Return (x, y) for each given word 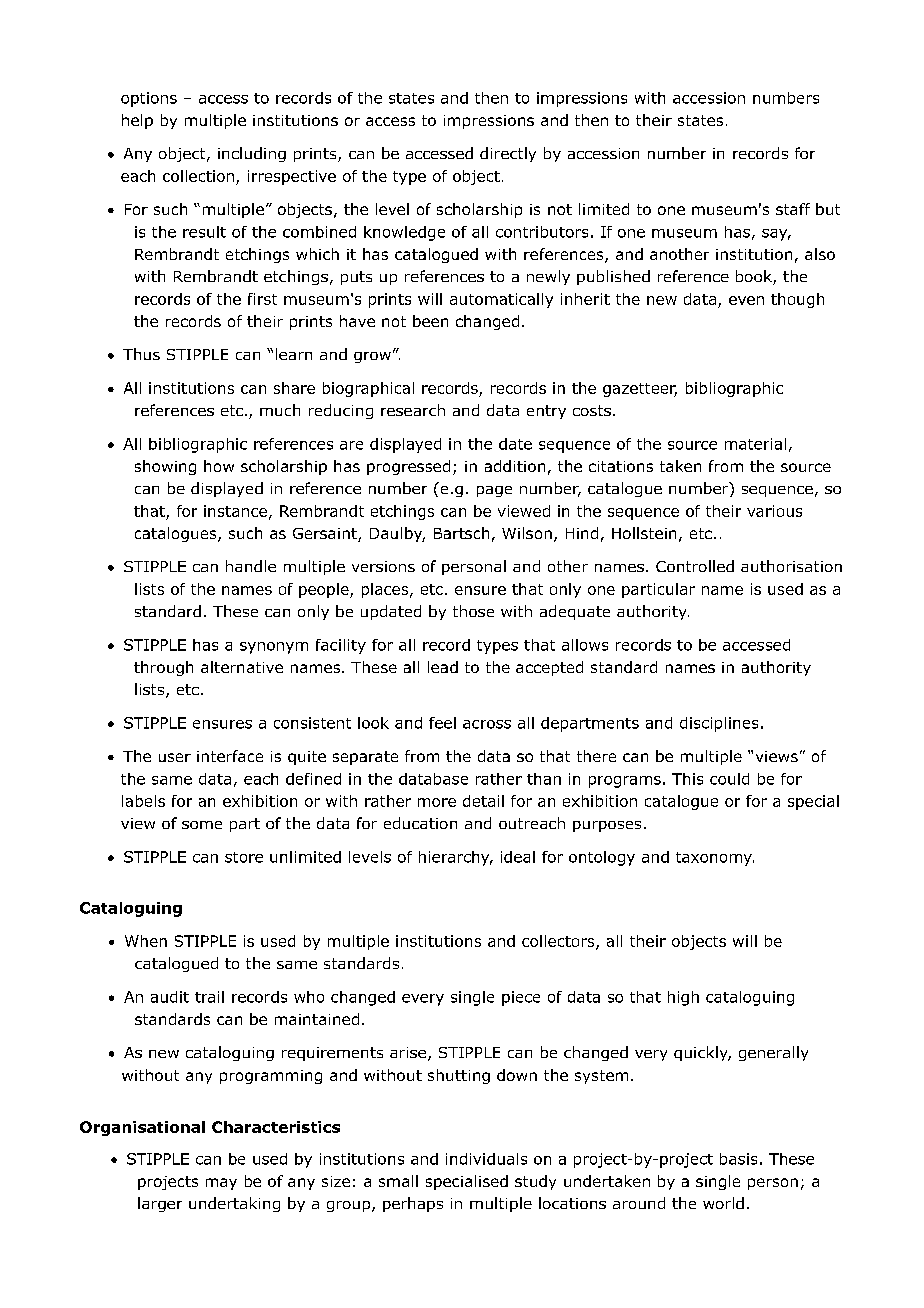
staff (793, 209)
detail (483, 801)
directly (508, 154)
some (202, 825)
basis (738, 1159)
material (755, 444)
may (221, 1184)
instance (235, 511)
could (729, 779)
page (494, 491)
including (252, 154)
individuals (486, 1159)
